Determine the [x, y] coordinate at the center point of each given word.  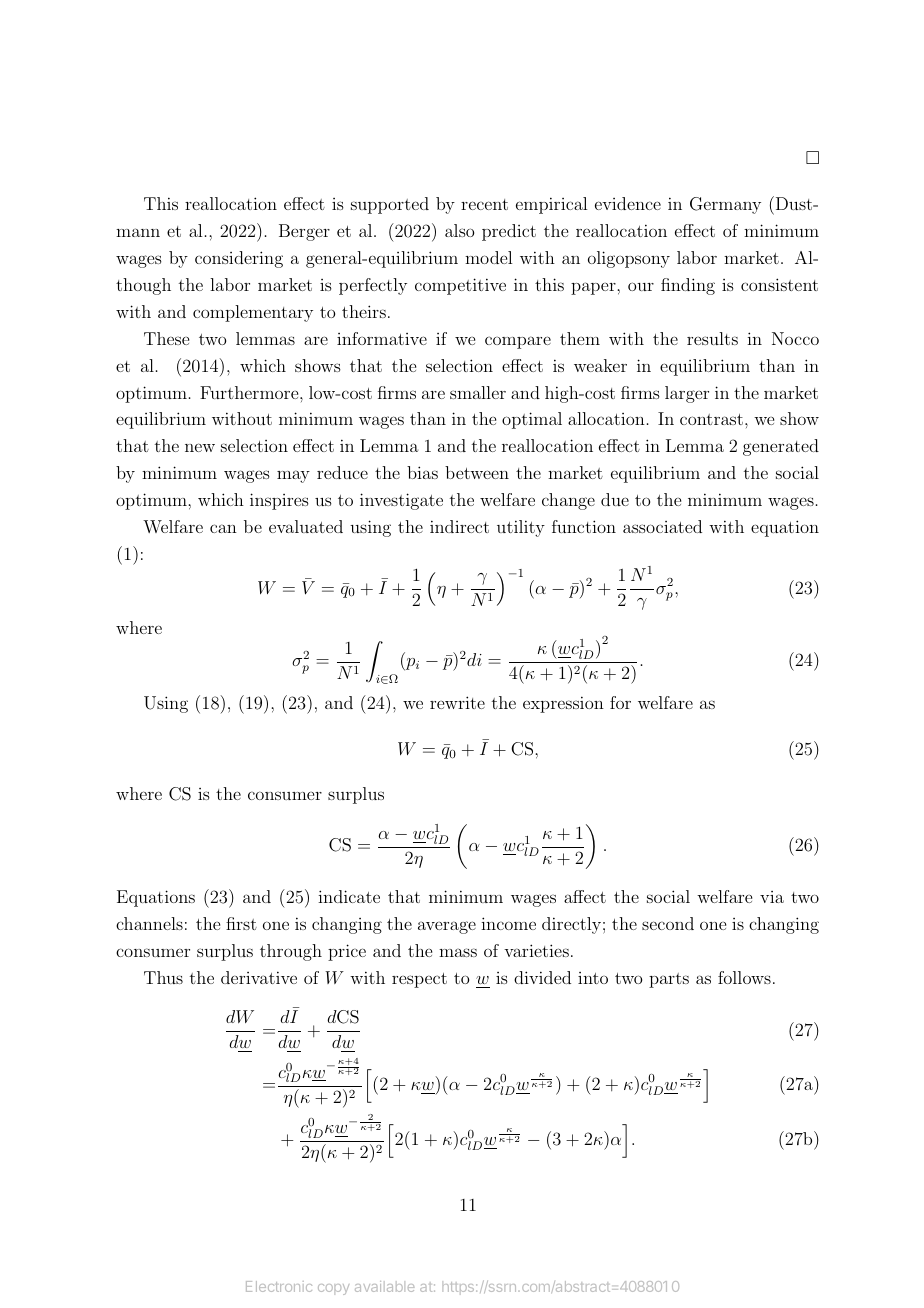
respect [419, 980]
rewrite [457, 702]
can [223, 528]
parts [669, 980]
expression [563, 704]
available [384, 1286]
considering [239, 259]
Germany [725, 205]
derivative [259, 977]
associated [662, 526]
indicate [349, 896]
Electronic [279, 1286]
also [459, 230]
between [477, 472]
